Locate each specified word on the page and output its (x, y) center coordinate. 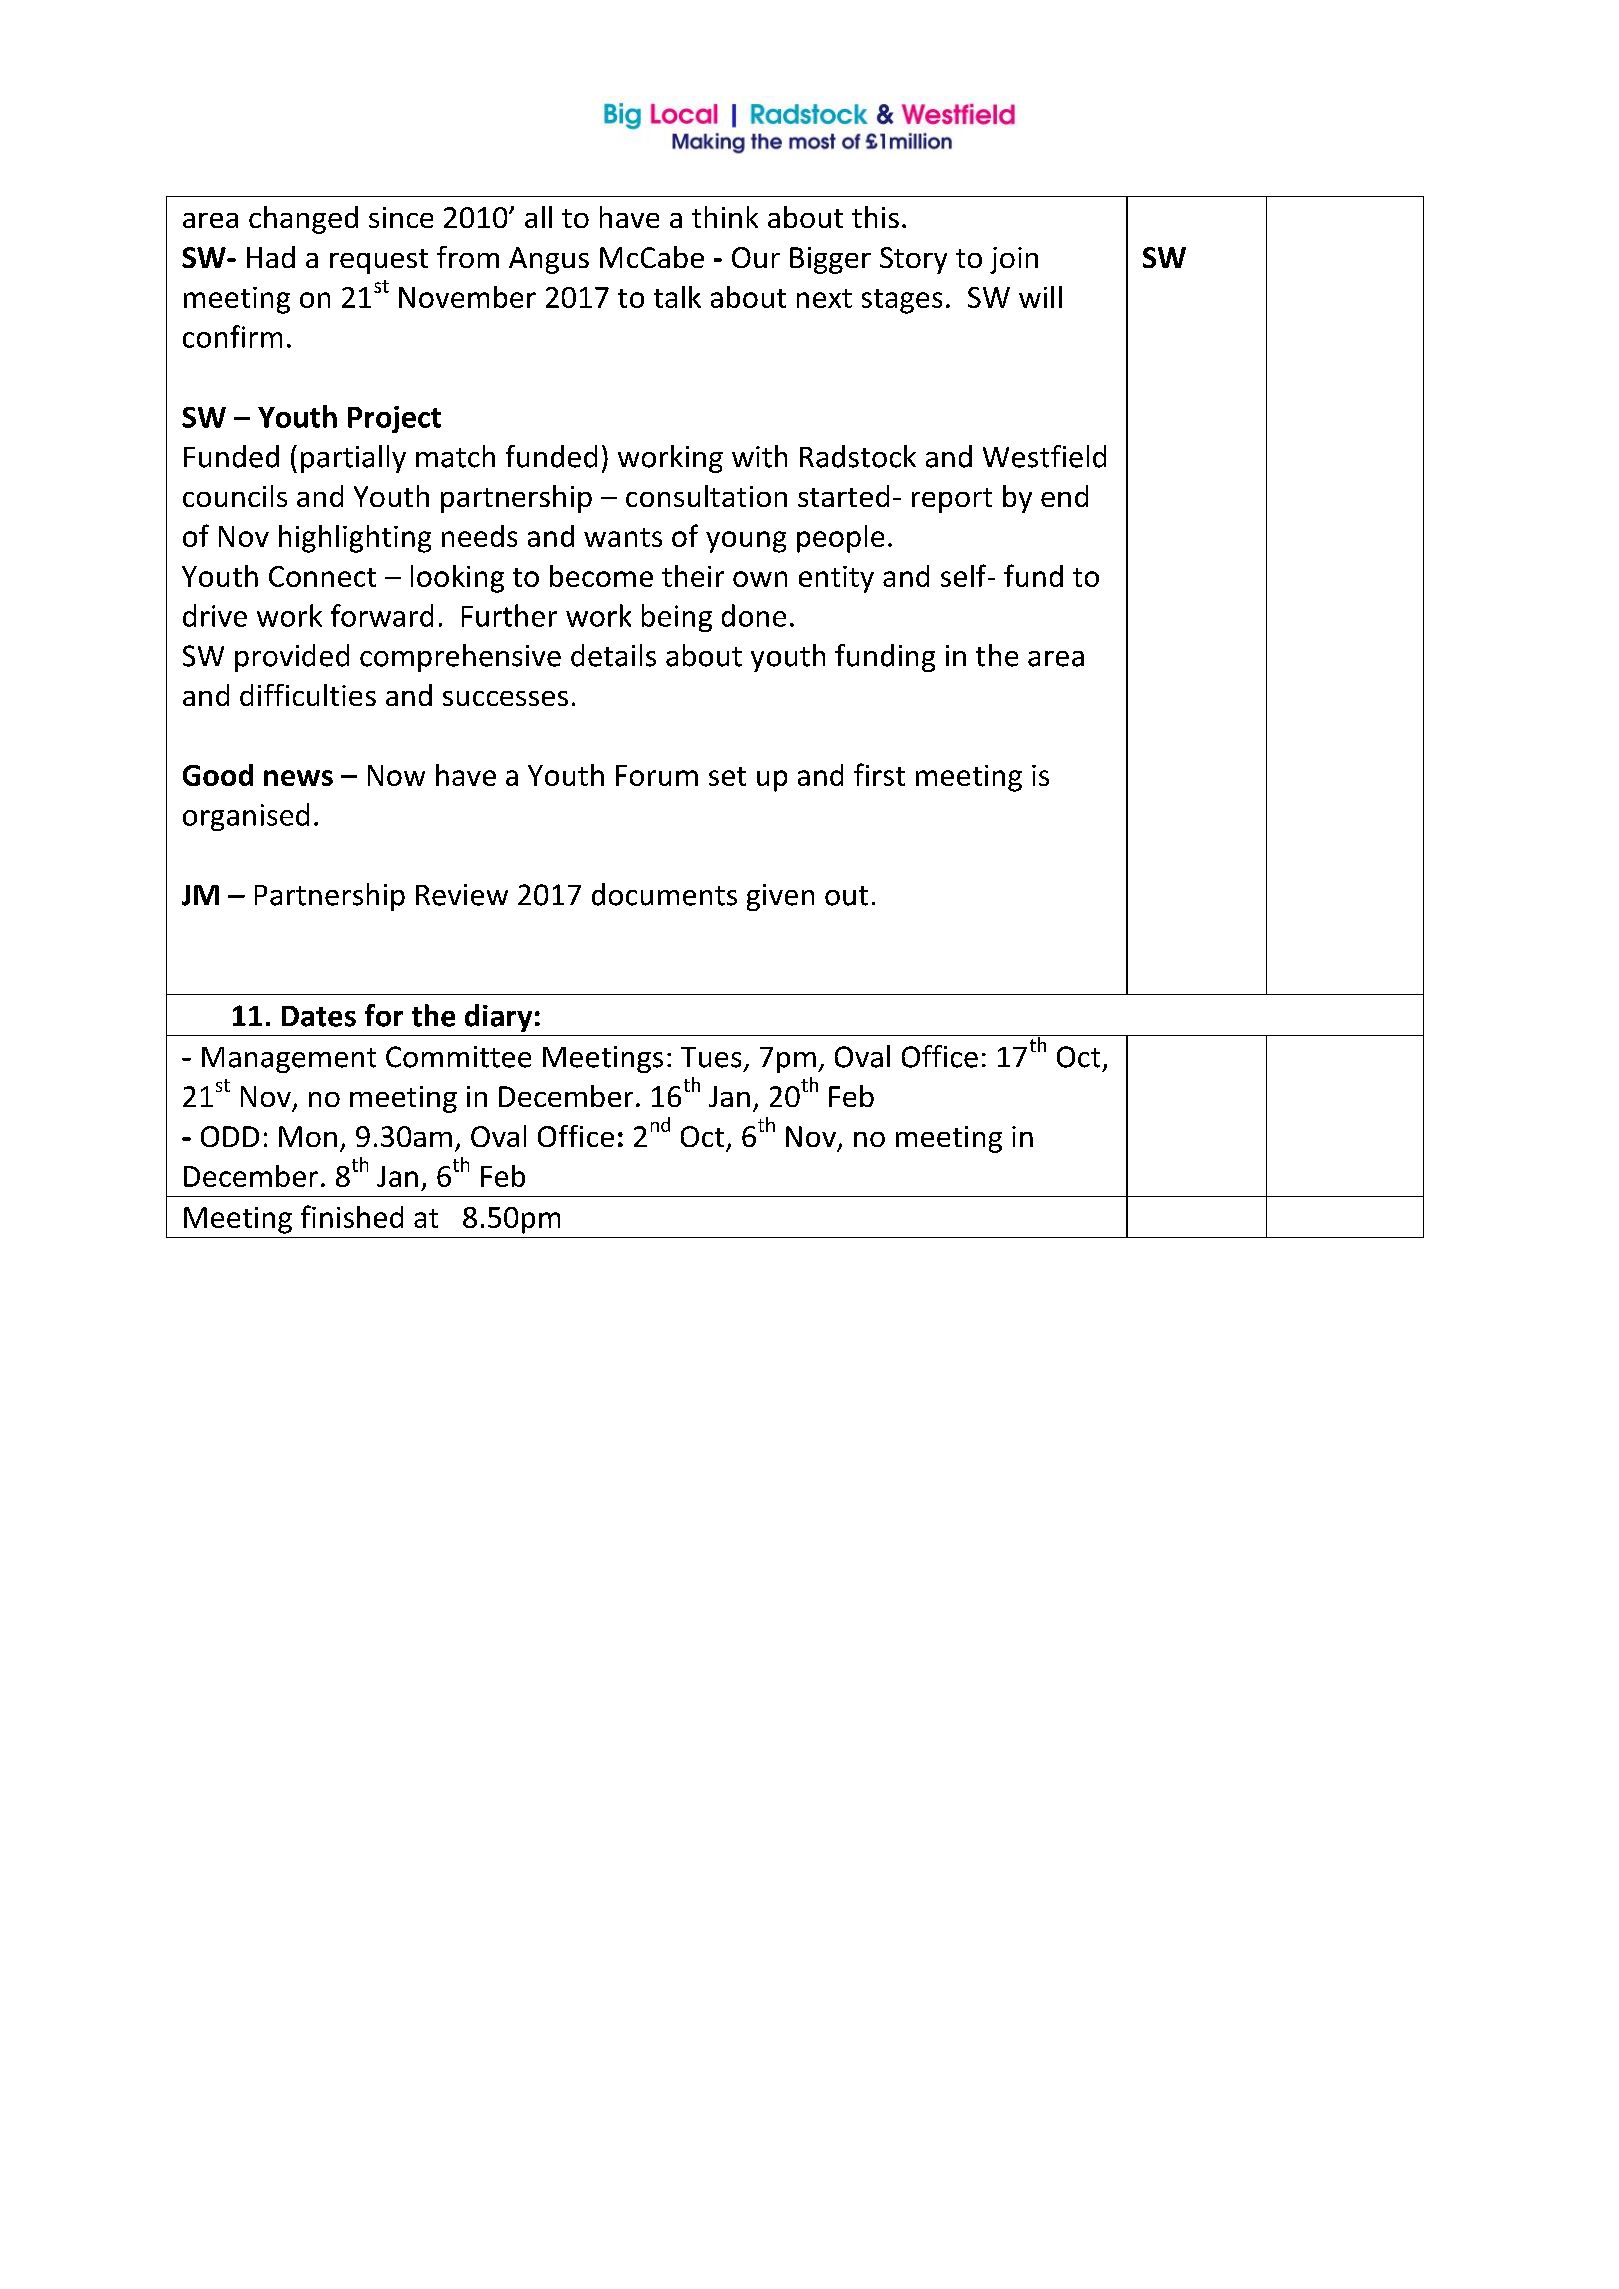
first (879, 774)
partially (353, 459)
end (1064, 496)
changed (303, 220)
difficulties (308, 695)
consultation (706, 496)
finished (352, 1216)
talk (677, 297)
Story (913, 260)
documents (664, 894)
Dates (319, 1016)
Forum (657, 775)
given (780, 897)
